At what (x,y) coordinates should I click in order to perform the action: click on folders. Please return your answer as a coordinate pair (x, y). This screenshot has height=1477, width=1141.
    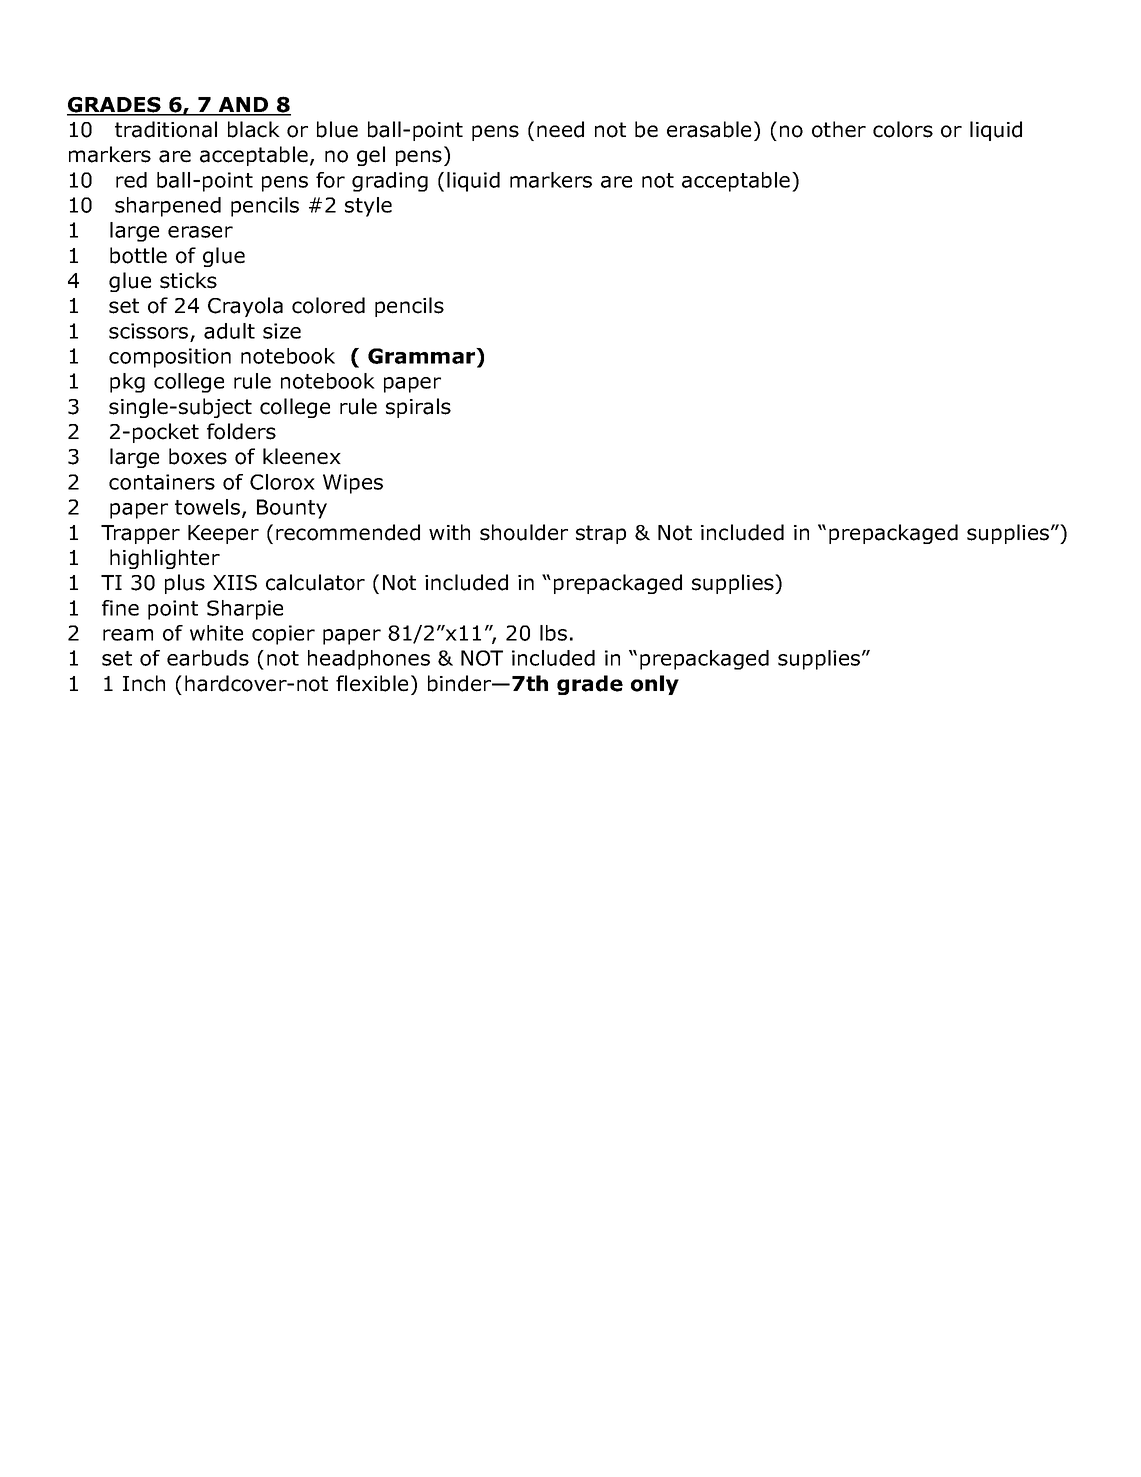
    Looking at the image, I should click on (241, 431).
